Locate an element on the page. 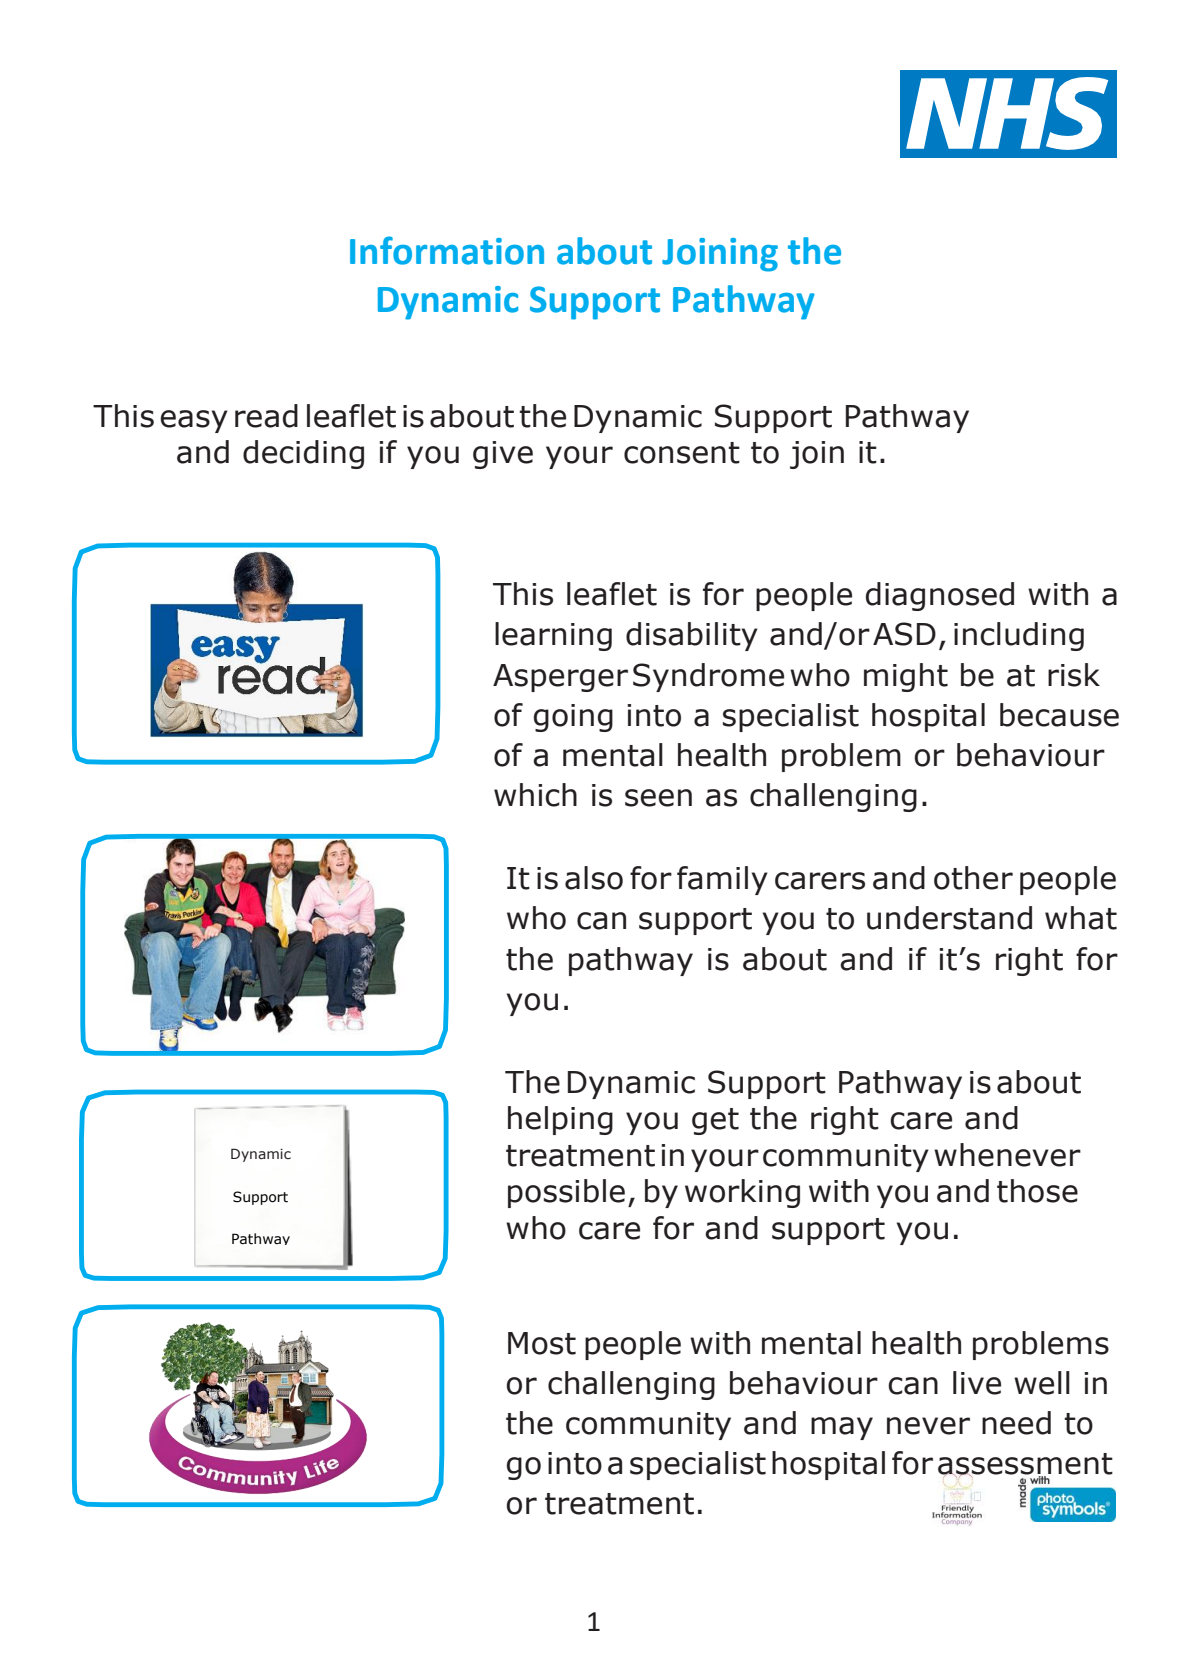 The height and width of the image is (1680, 1189). Most is located at coordinates (542, 1343).
